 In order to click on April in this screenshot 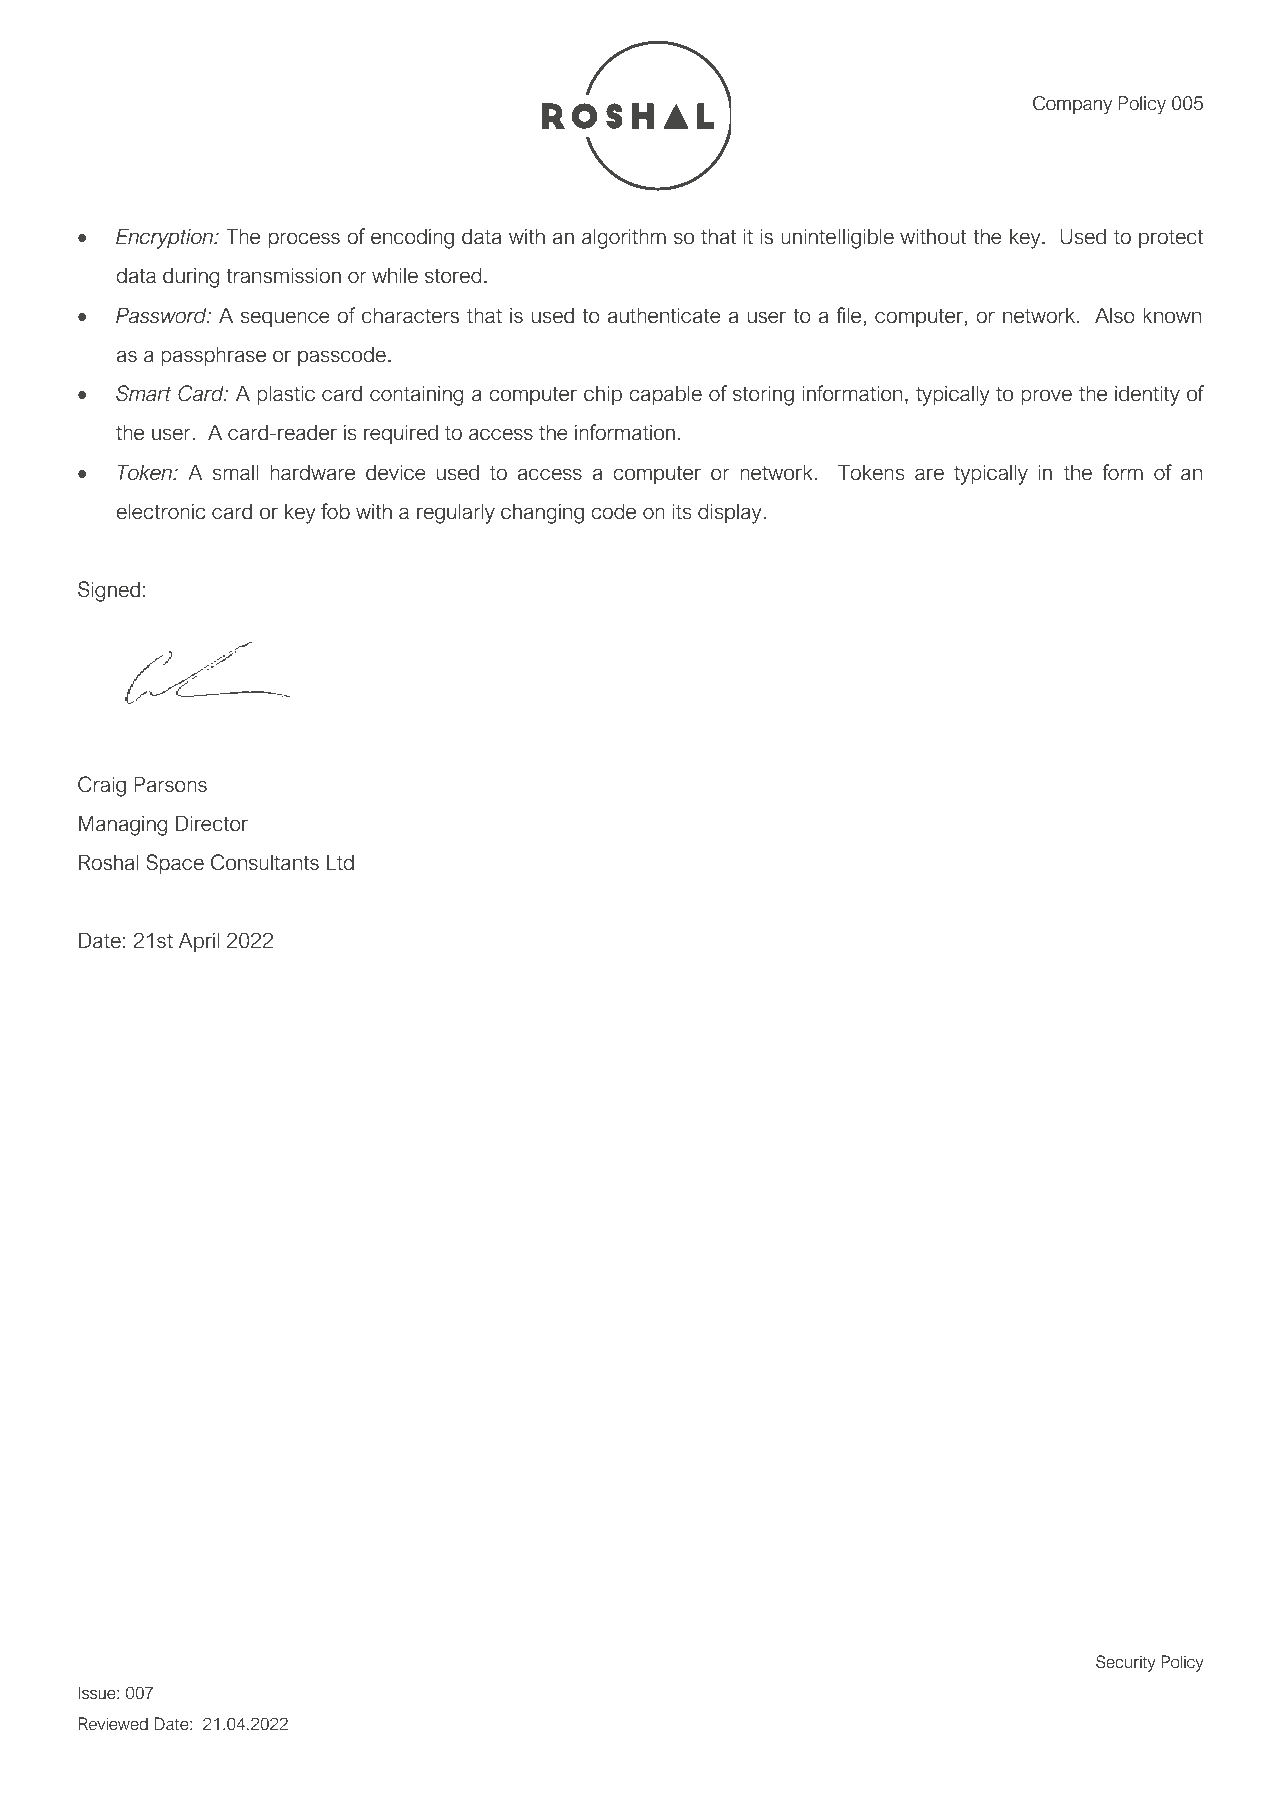, I will do `click(199, 942)`.
